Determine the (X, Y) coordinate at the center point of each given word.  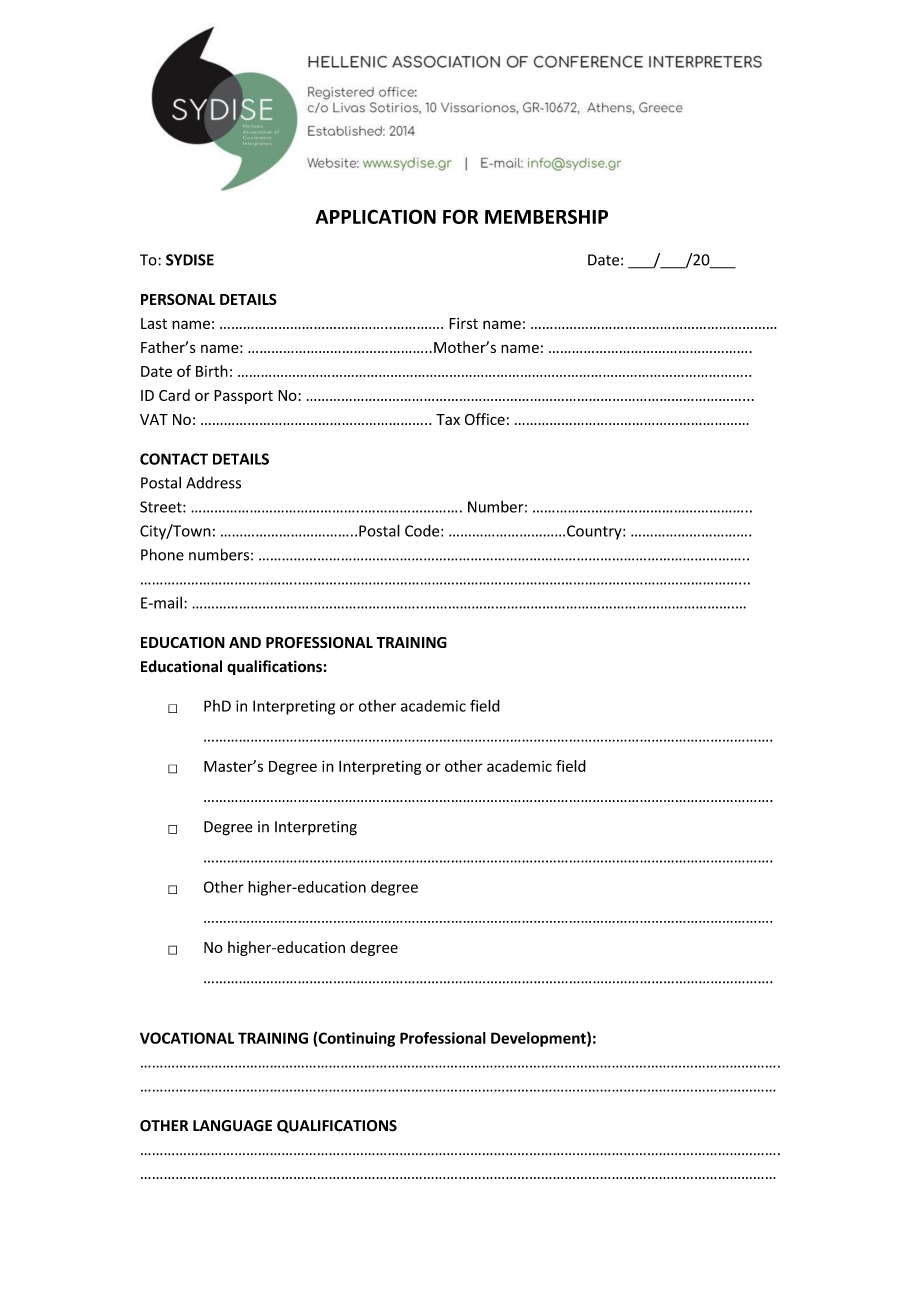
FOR (460, 216)
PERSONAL (178, 299)
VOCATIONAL (187, 1038)
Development (539, 1039)
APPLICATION (376, 216)
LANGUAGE (232, 1126)
